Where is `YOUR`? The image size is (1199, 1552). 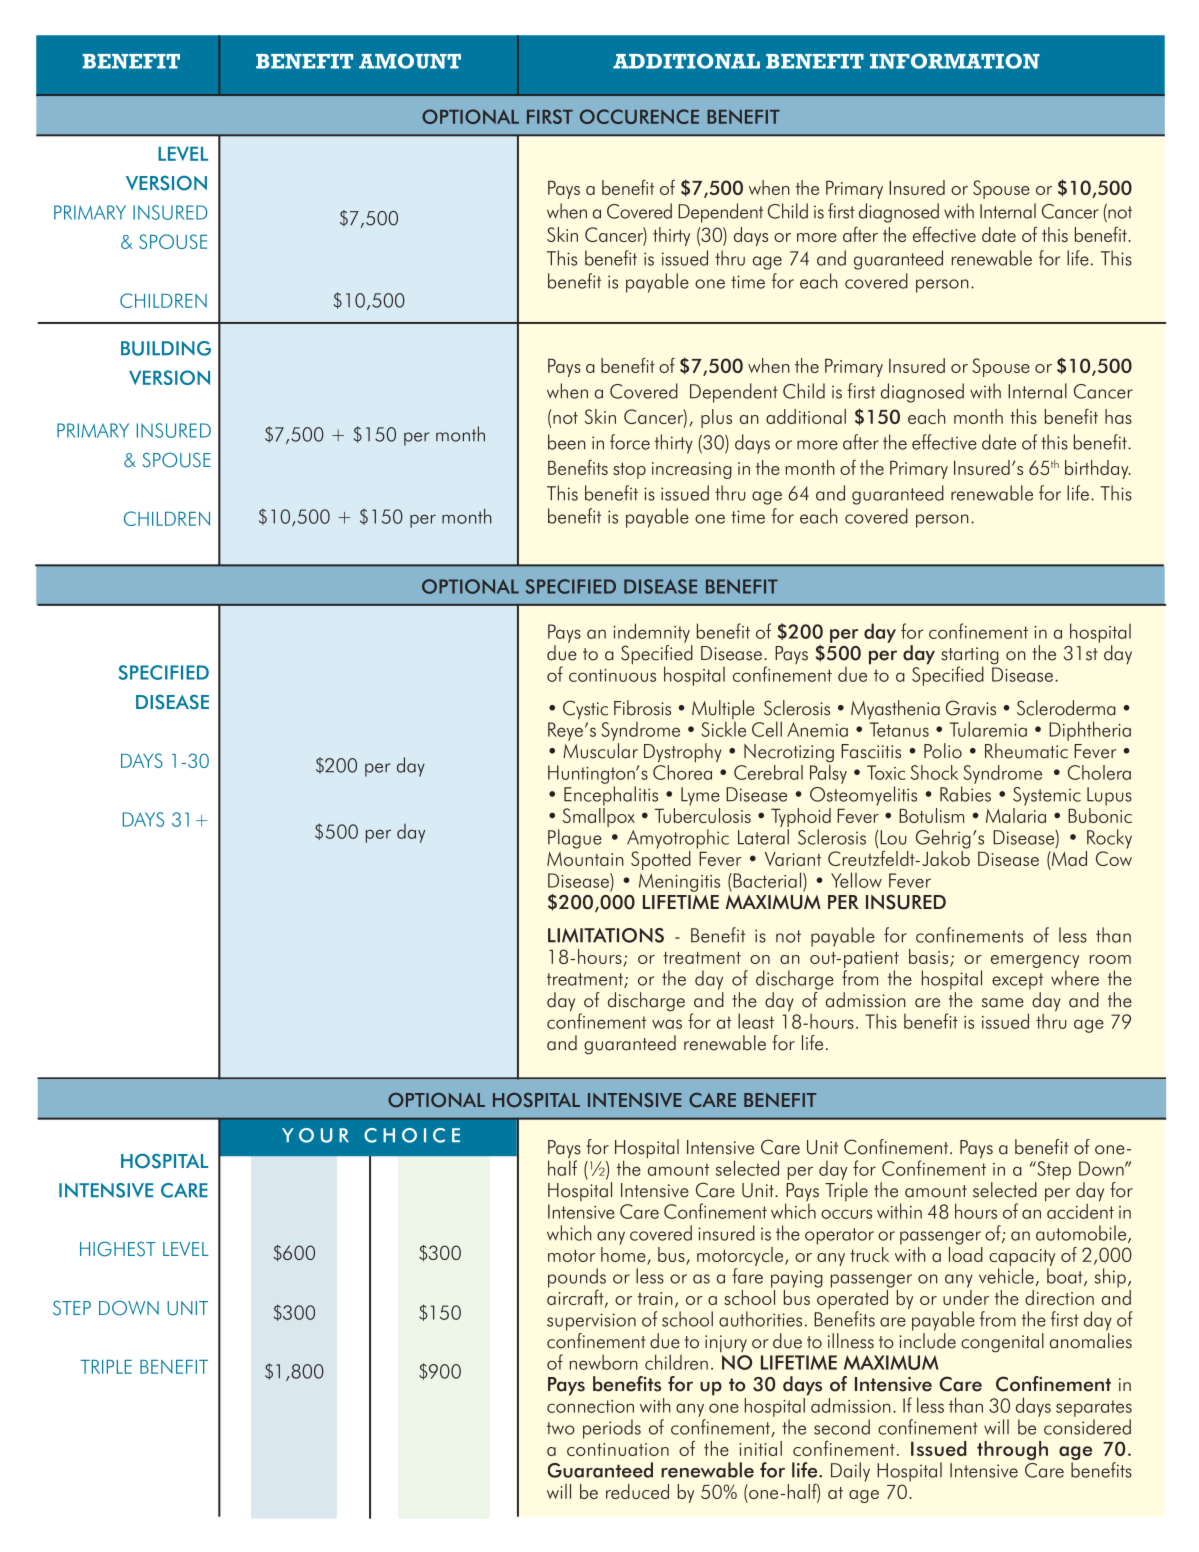 YOUR is located at coordinates (315, 1135).
